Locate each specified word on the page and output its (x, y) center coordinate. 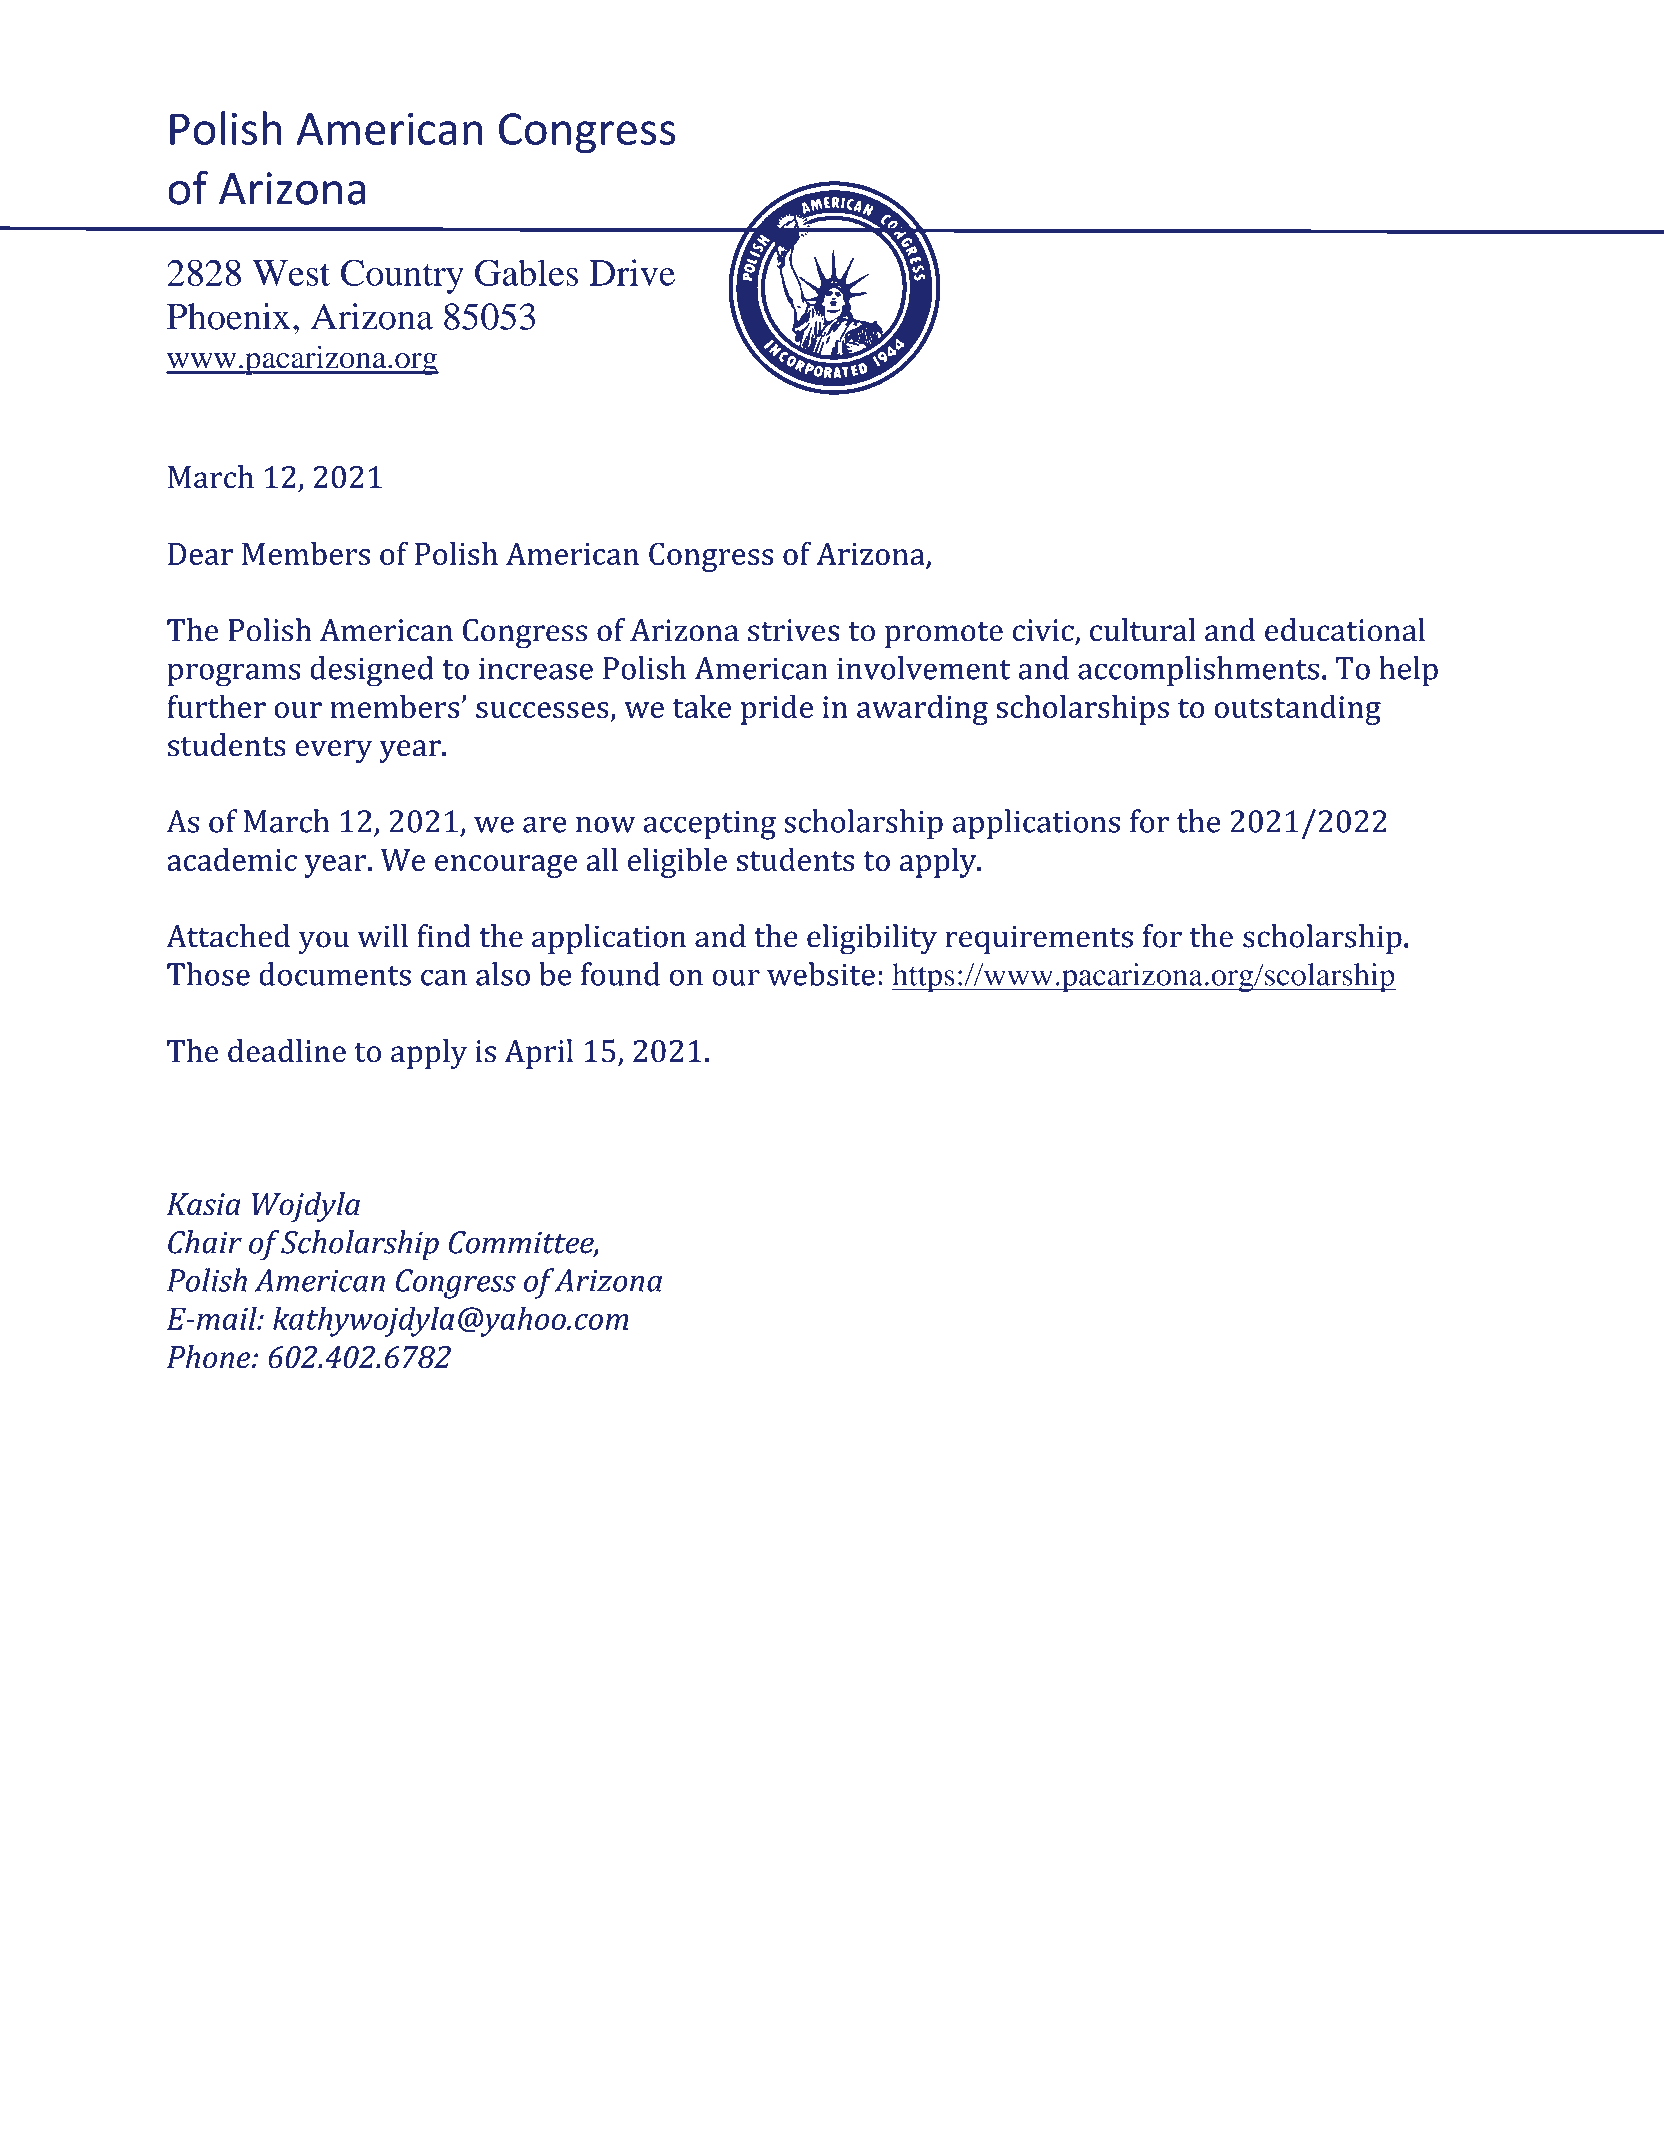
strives (794, 630)
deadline (287, 1051)
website (821, 974)
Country (402, 276)
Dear (200, 554)
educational (1345, 630)
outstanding (1297, 710)
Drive (632, 272)
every (334, 751)
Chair (205, 1242)
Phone (210, 1357)
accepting (709, 825)
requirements (1039, 939)
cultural (1143, 630)
